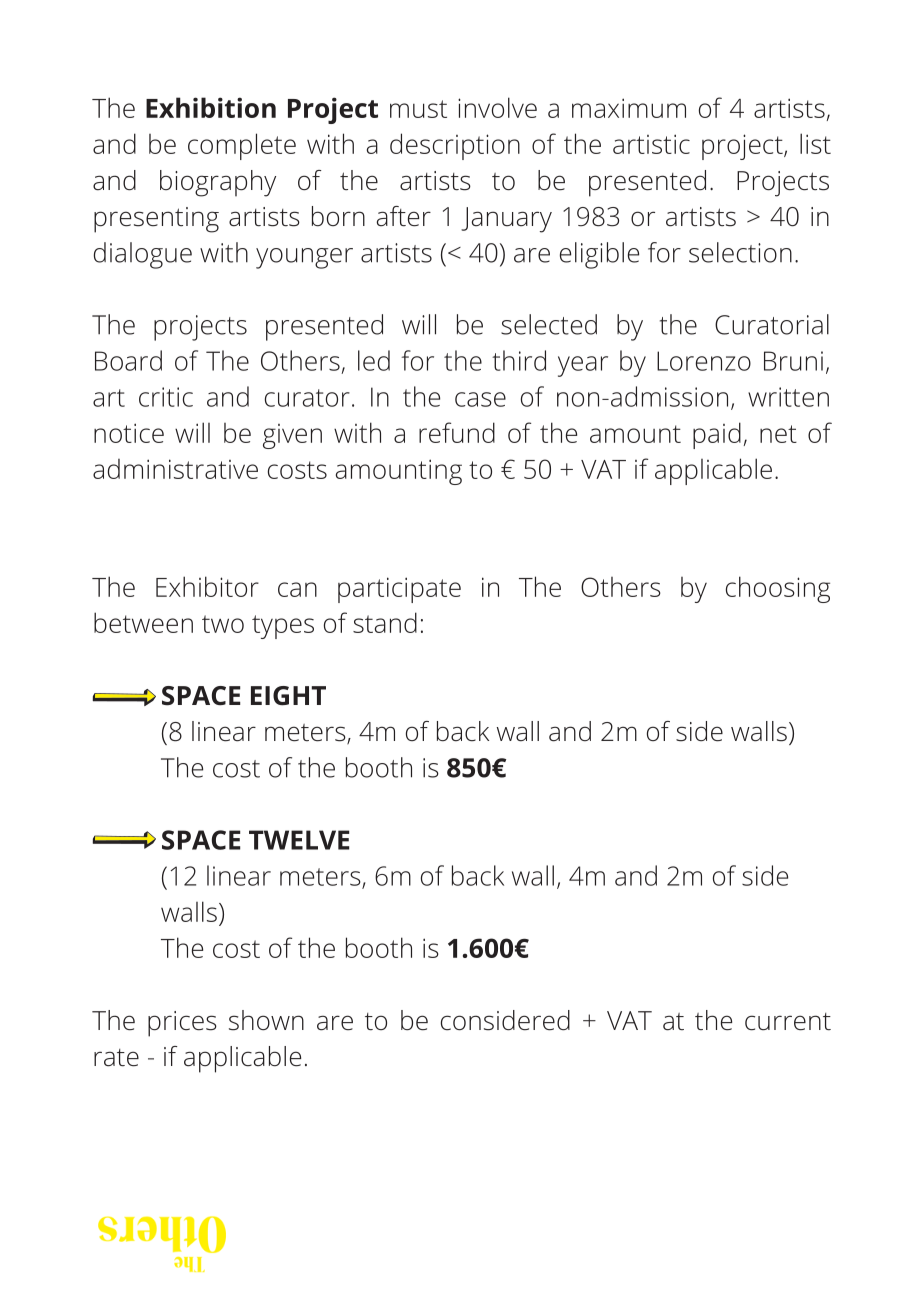 Image resolution: width=924 pixels, height=1309 pixels. What do you see at coordinates (778, 589) in the image?
I see `choosing` at bounding box center [778, 589].
